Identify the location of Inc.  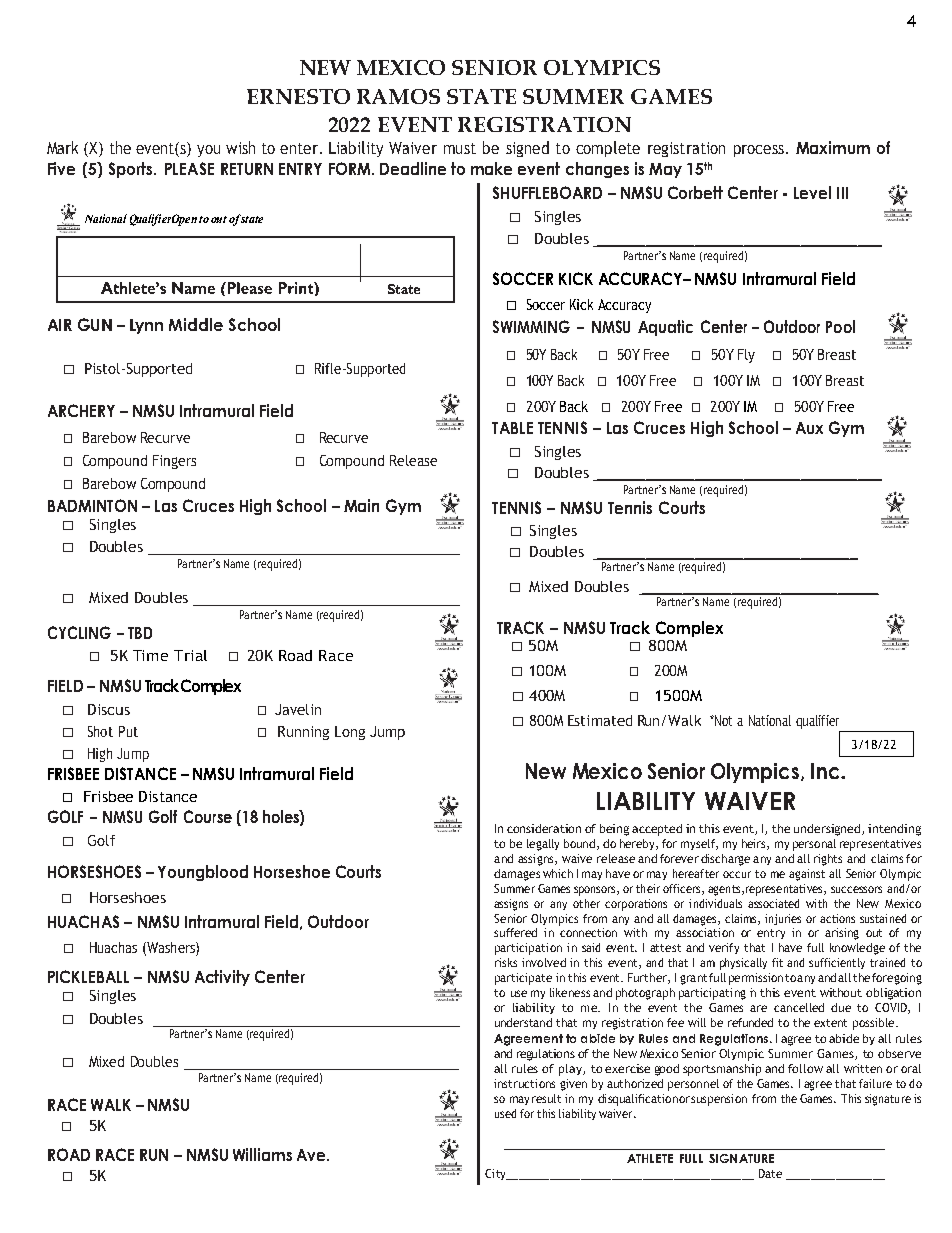
(826, 771).
